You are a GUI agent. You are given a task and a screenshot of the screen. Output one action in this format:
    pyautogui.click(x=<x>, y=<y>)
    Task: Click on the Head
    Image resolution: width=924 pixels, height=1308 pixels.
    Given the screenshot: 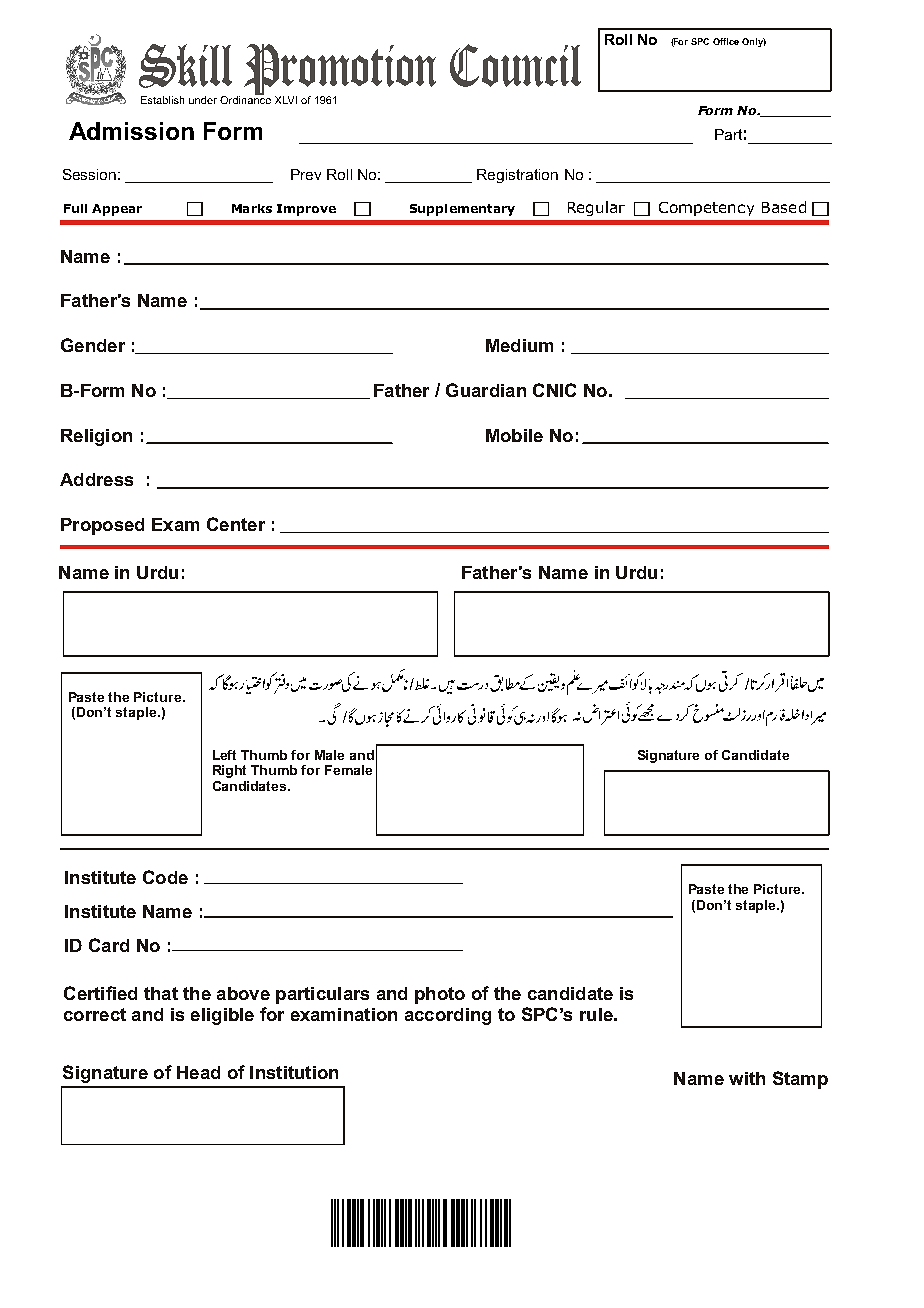 What is the action you would take?
    pyautogui.click(x=198, y=1072)
